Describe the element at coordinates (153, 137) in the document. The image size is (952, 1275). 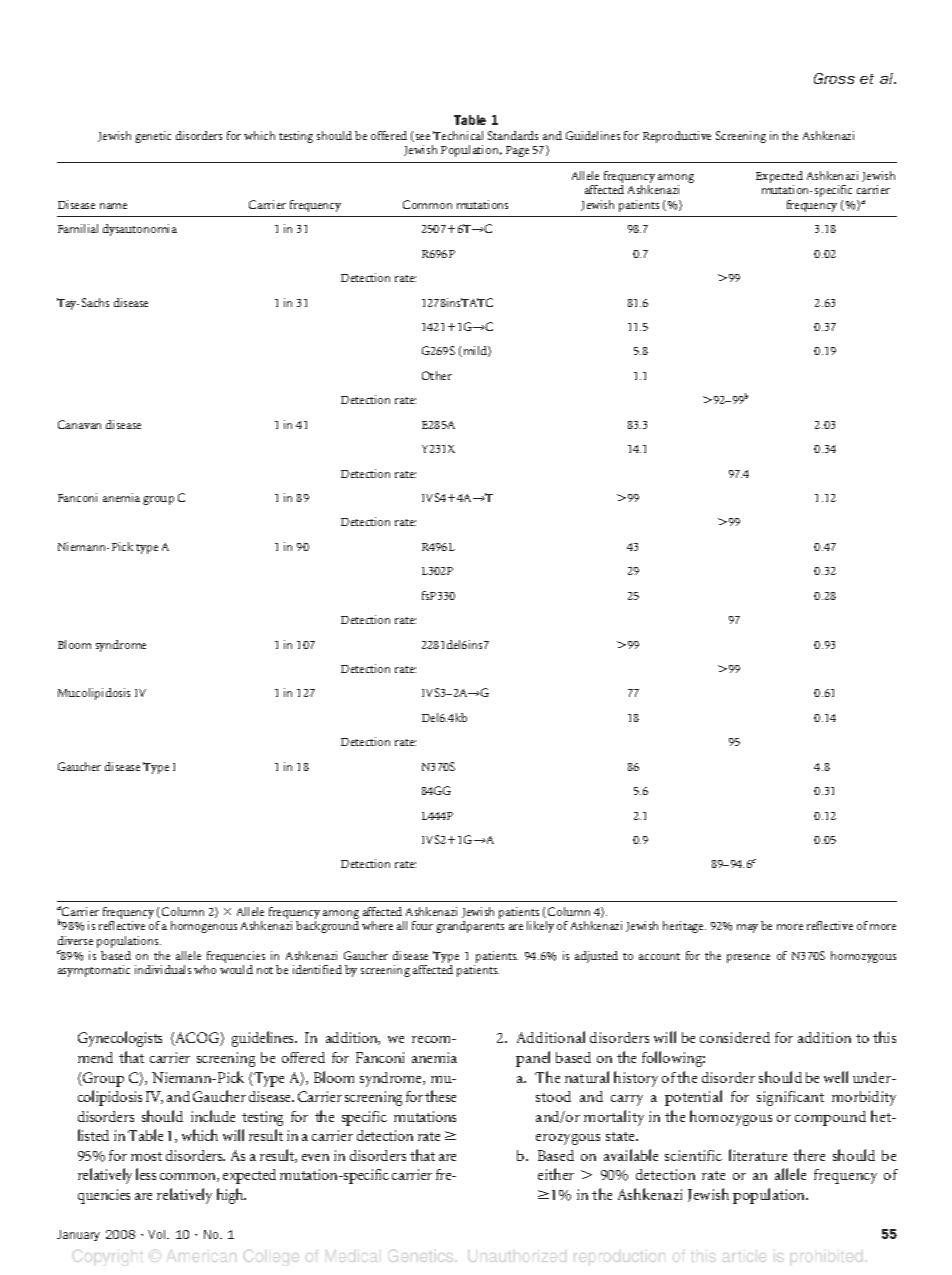
I see `genetic` at that location.
